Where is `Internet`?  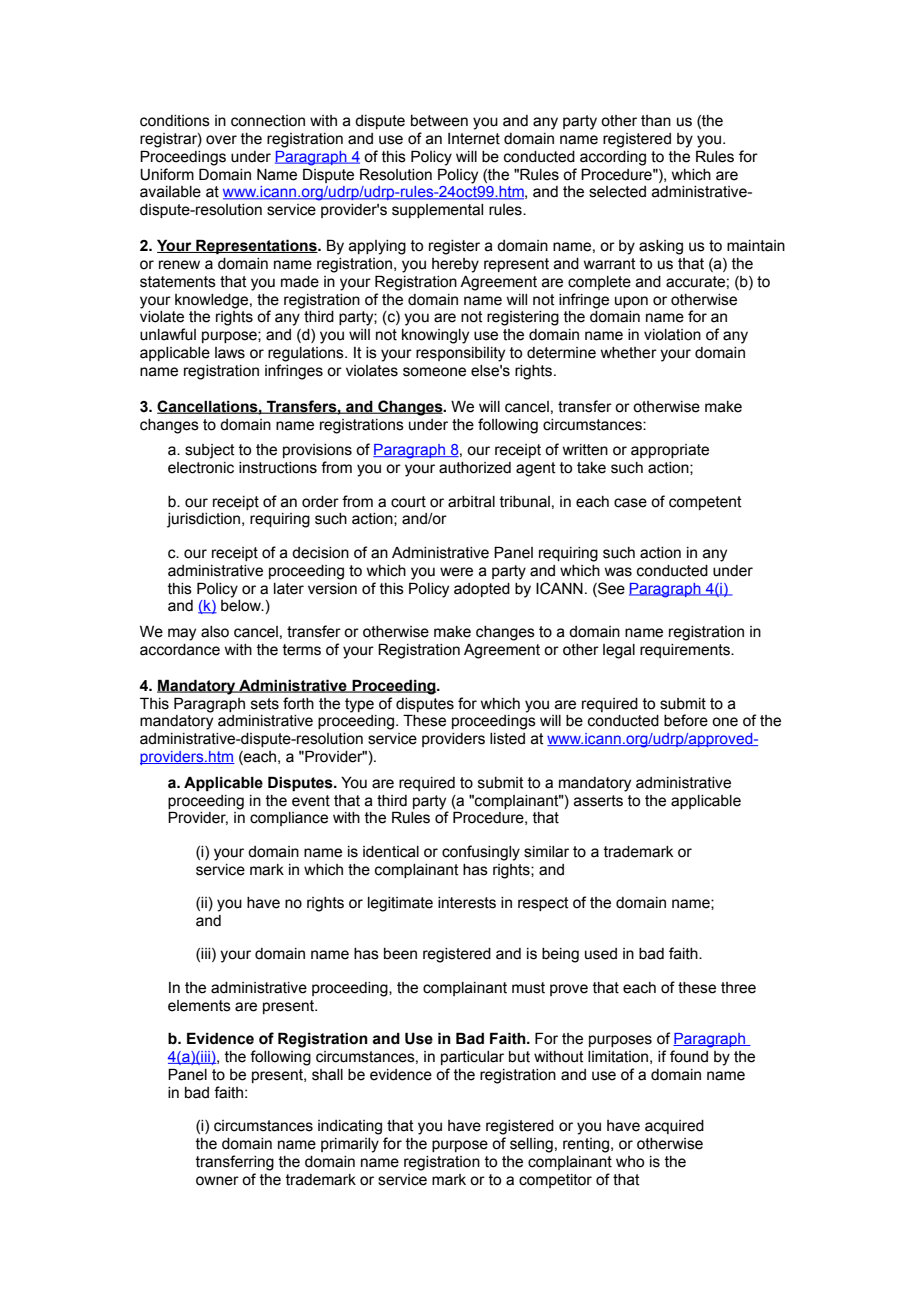 Internet is located at coordinates (474, 139).
